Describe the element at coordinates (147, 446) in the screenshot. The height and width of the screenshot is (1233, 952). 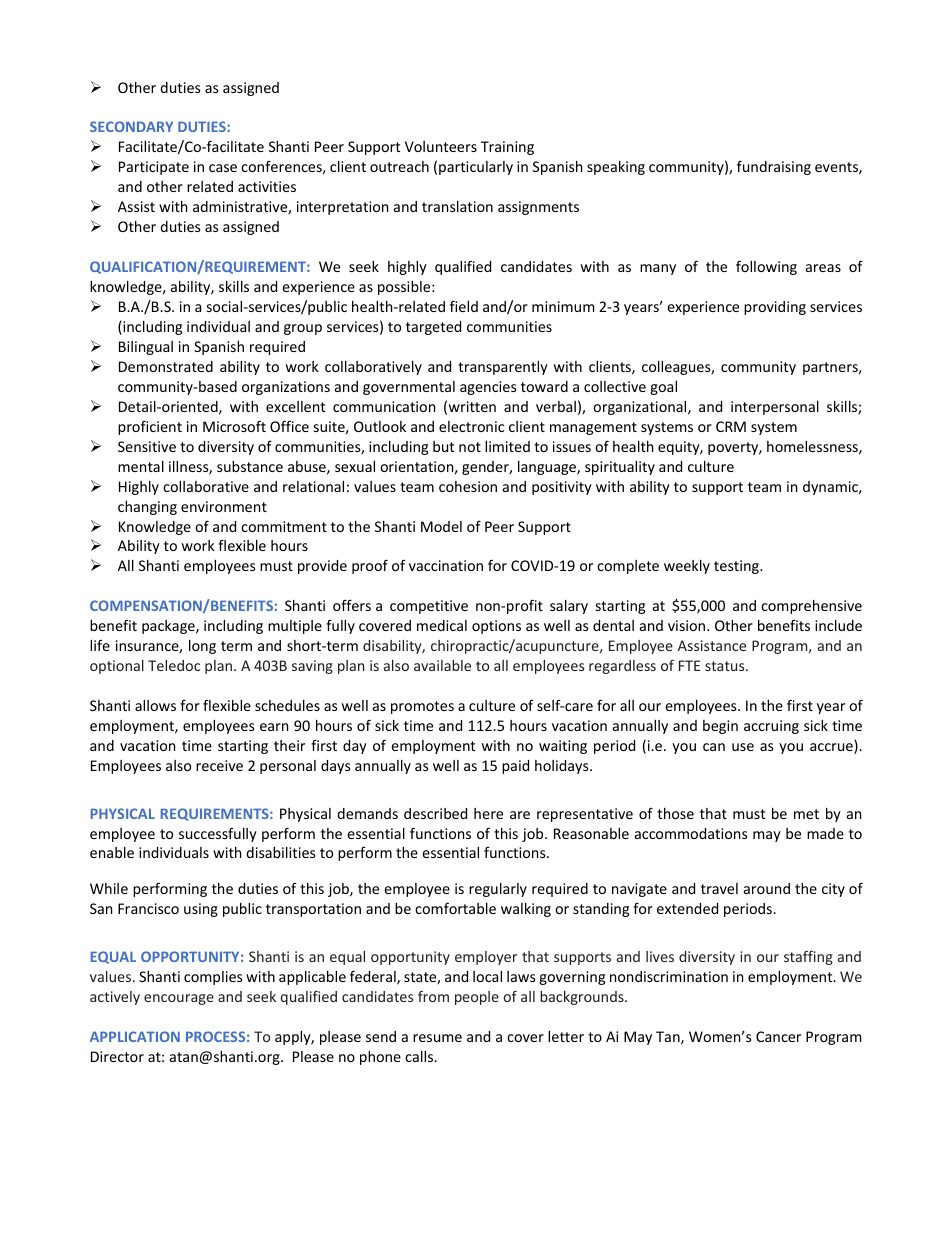
I see `Sensitive` at that location.
